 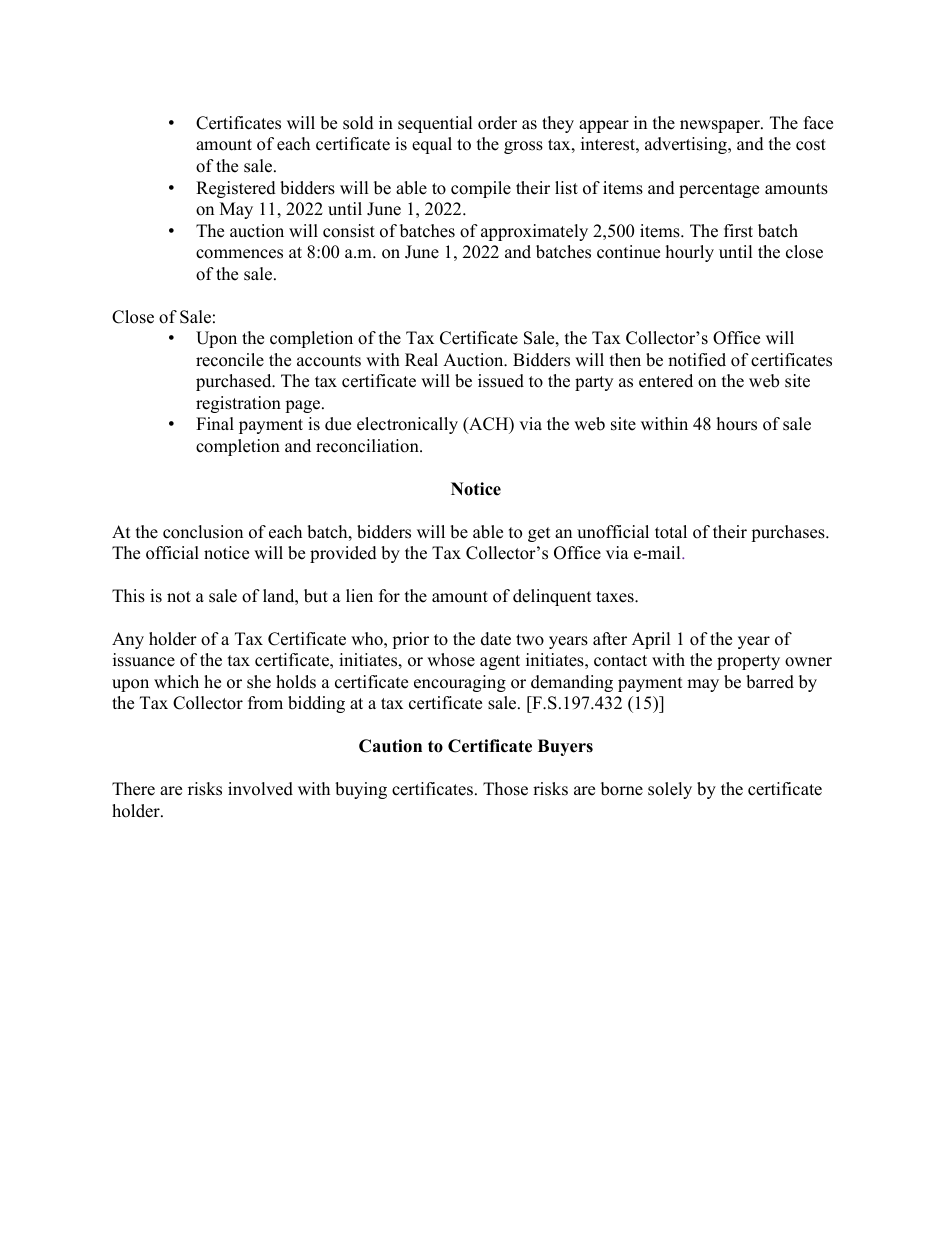 What do you see at coordinates (690, 253) in the image?
I see `hourly` at bounding box center [690, 253].
